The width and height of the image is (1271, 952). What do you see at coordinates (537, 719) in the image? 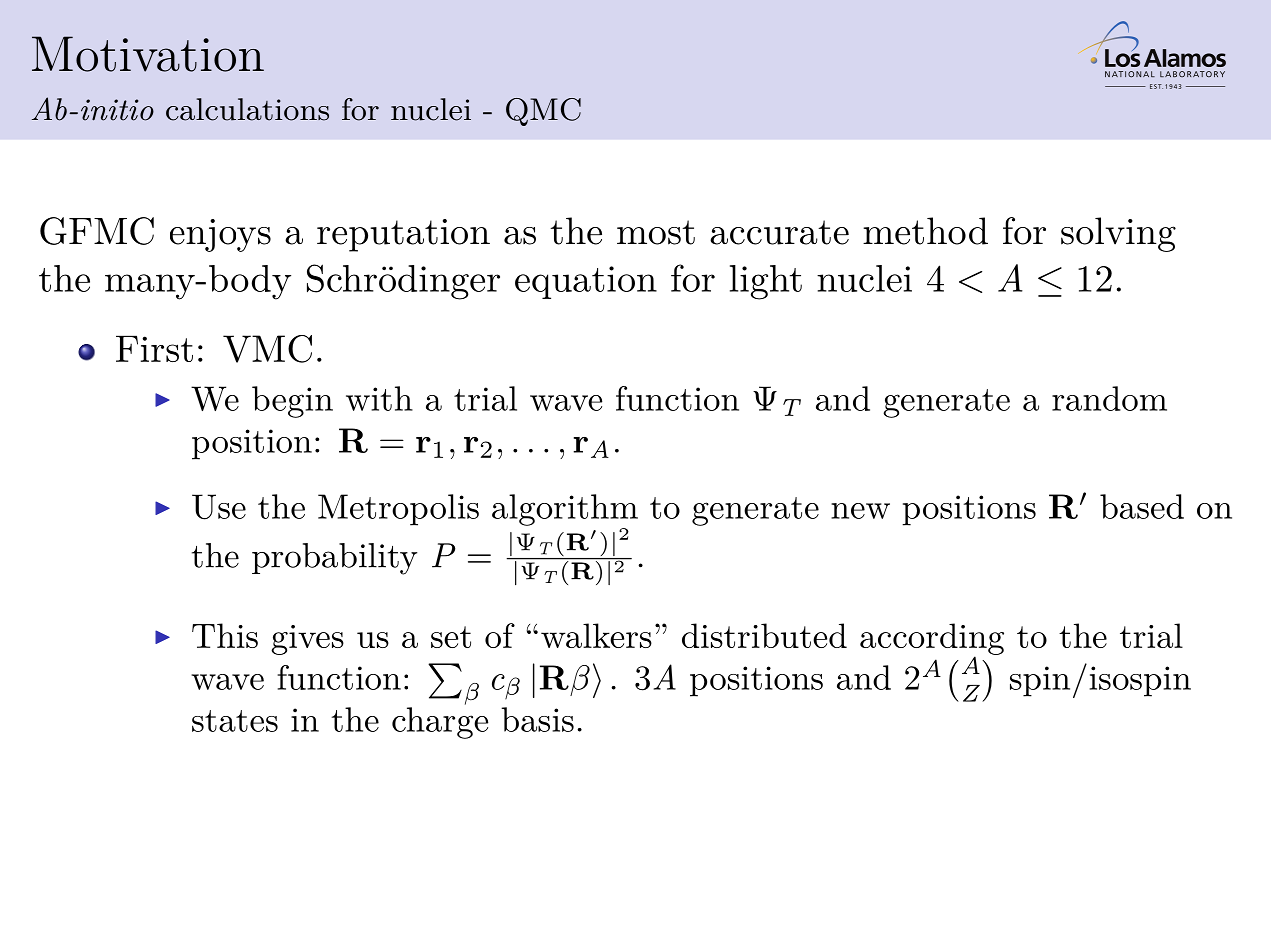
I see `basis` at bounding box center [537, 719].
